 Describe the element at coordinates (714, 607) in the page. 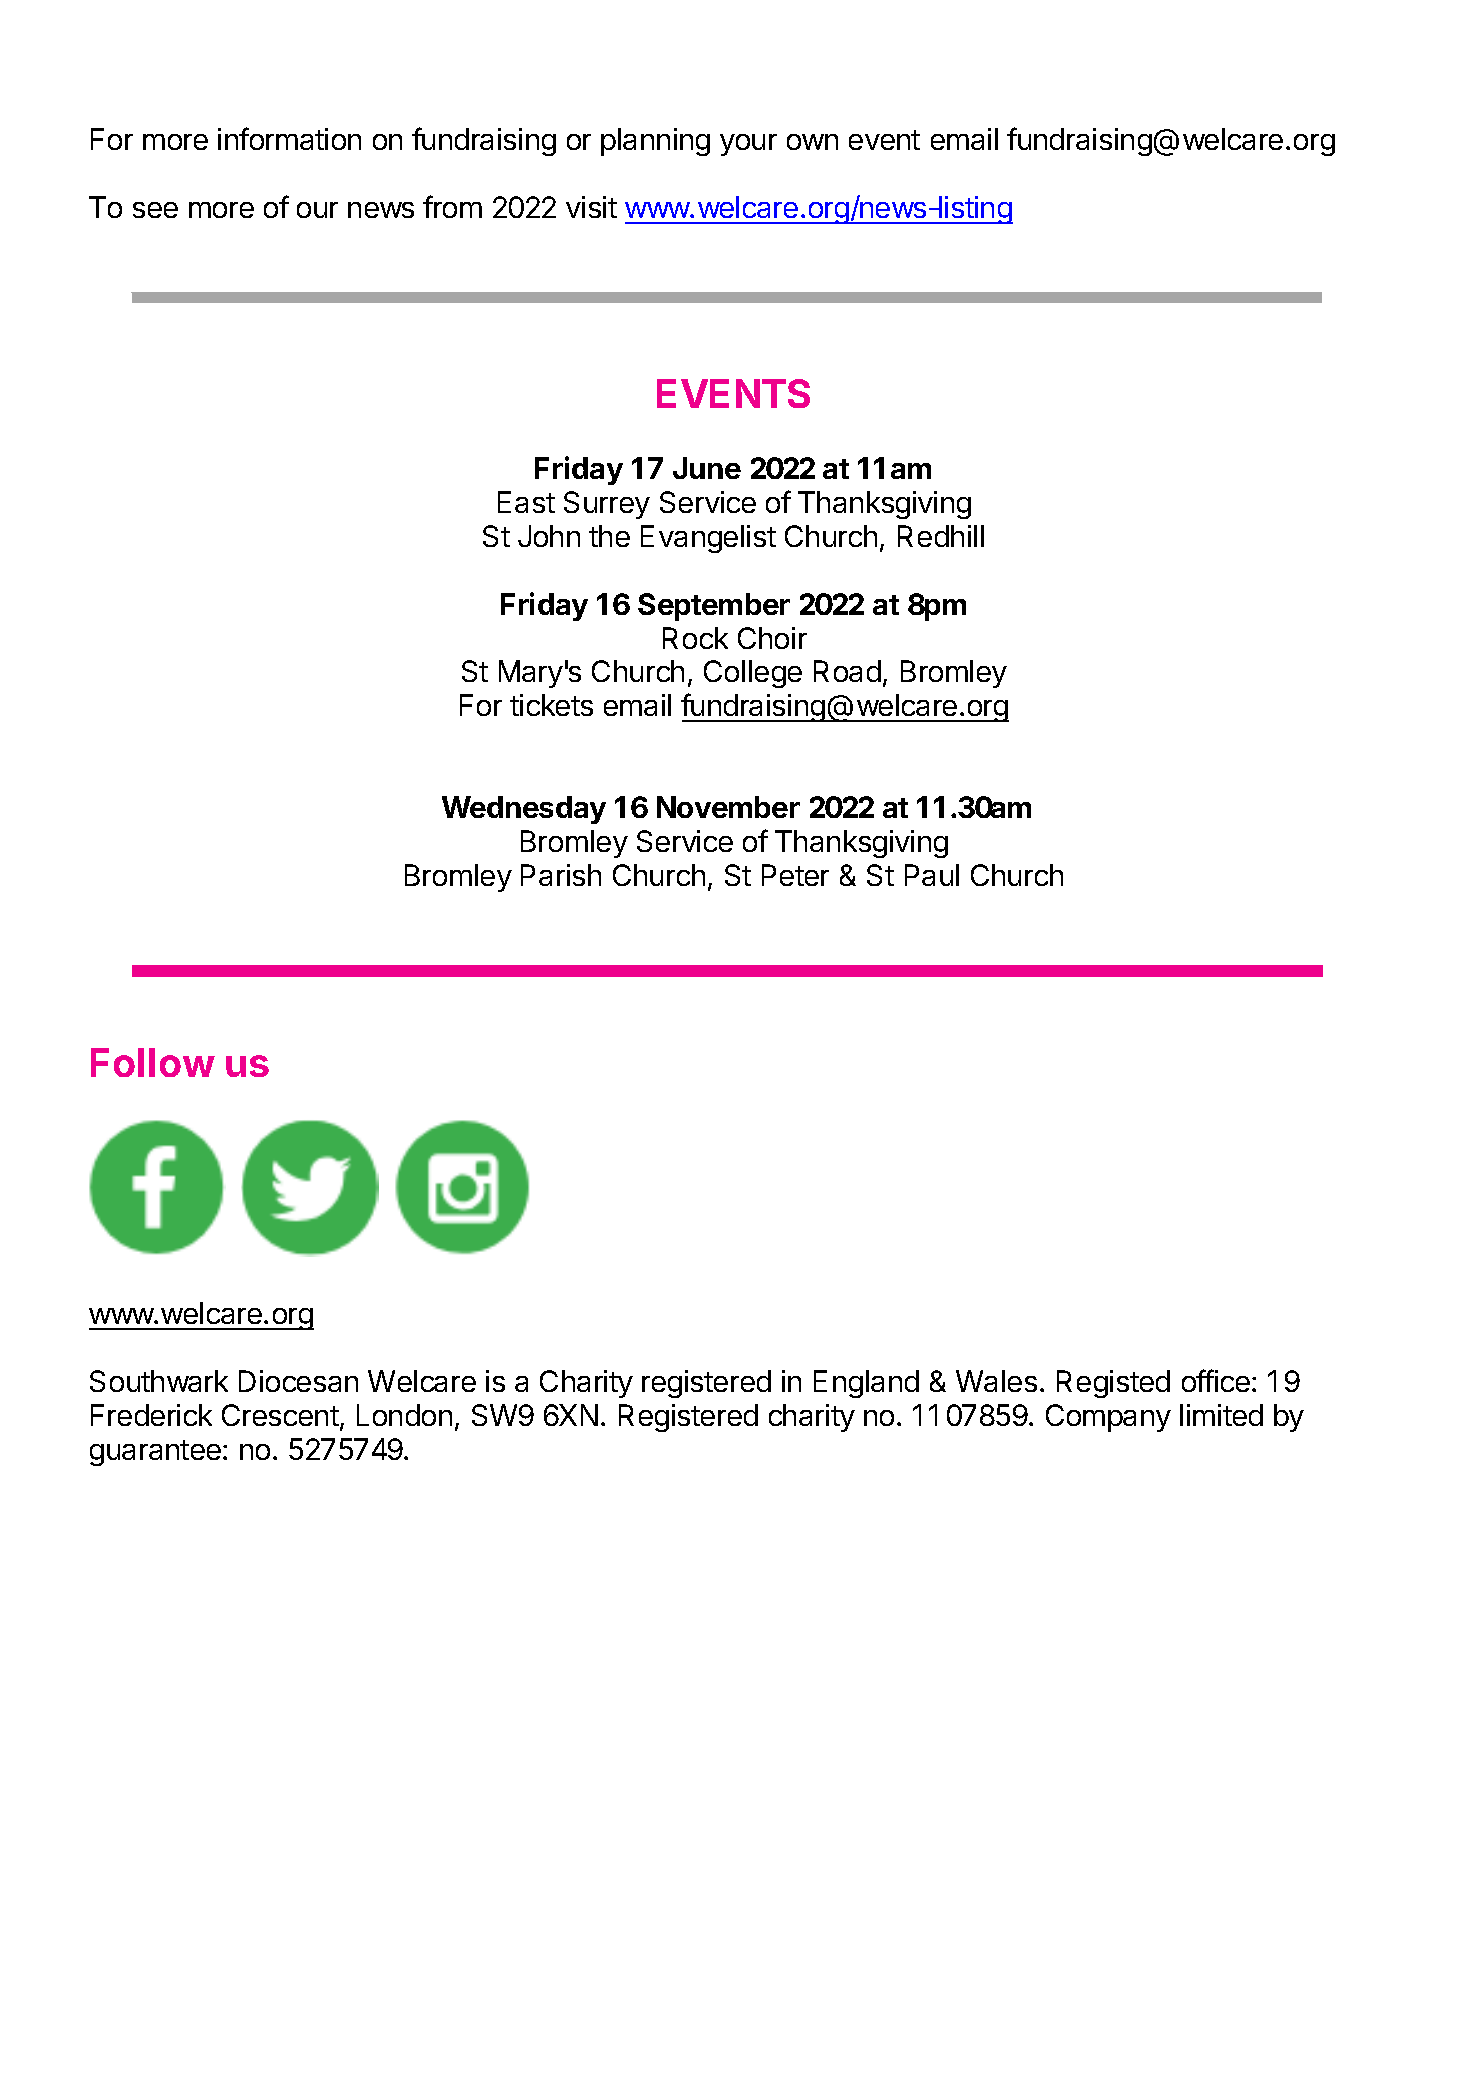

I see `September` at that location.
